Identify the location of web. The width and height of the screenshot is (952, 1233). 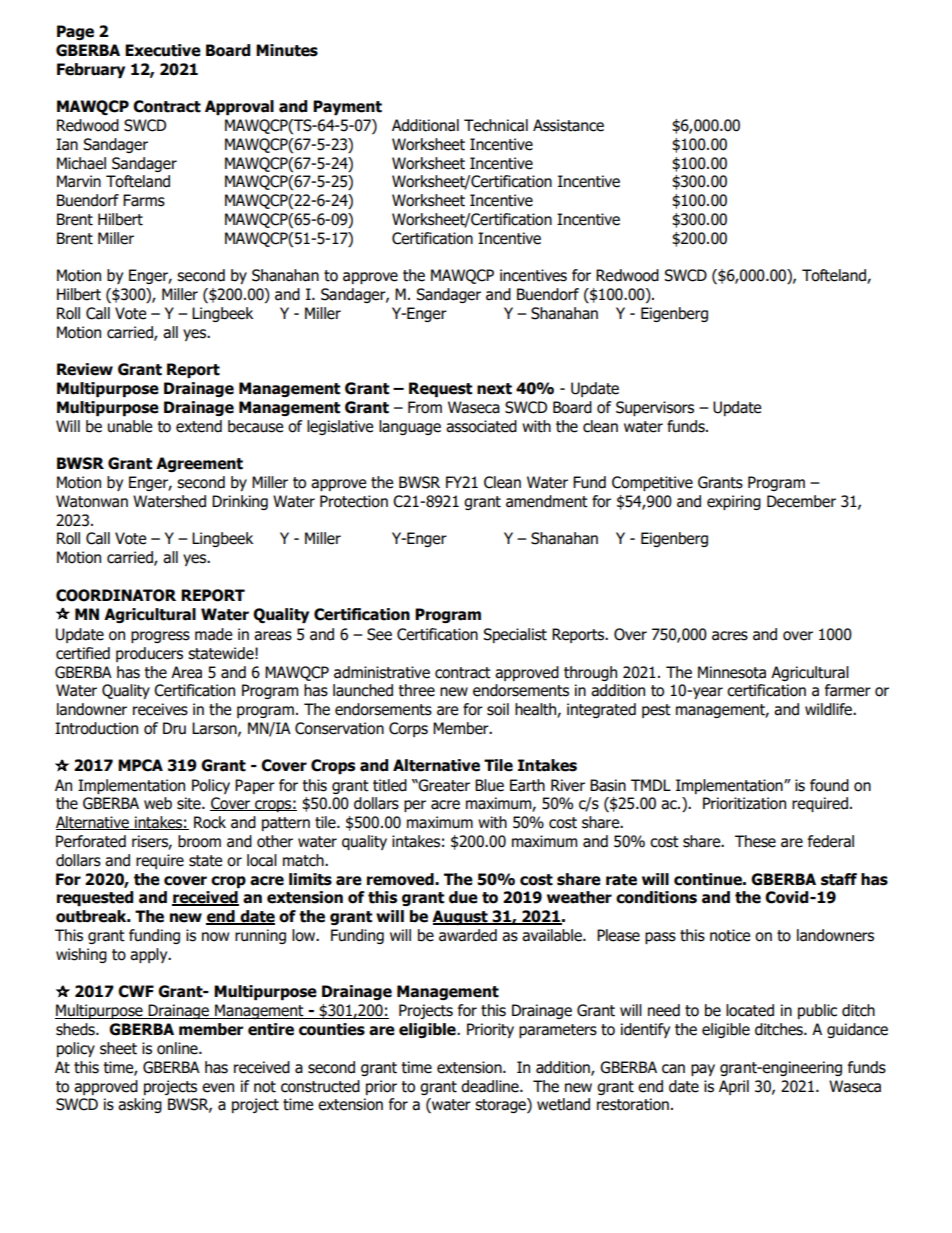
(158, 803).
